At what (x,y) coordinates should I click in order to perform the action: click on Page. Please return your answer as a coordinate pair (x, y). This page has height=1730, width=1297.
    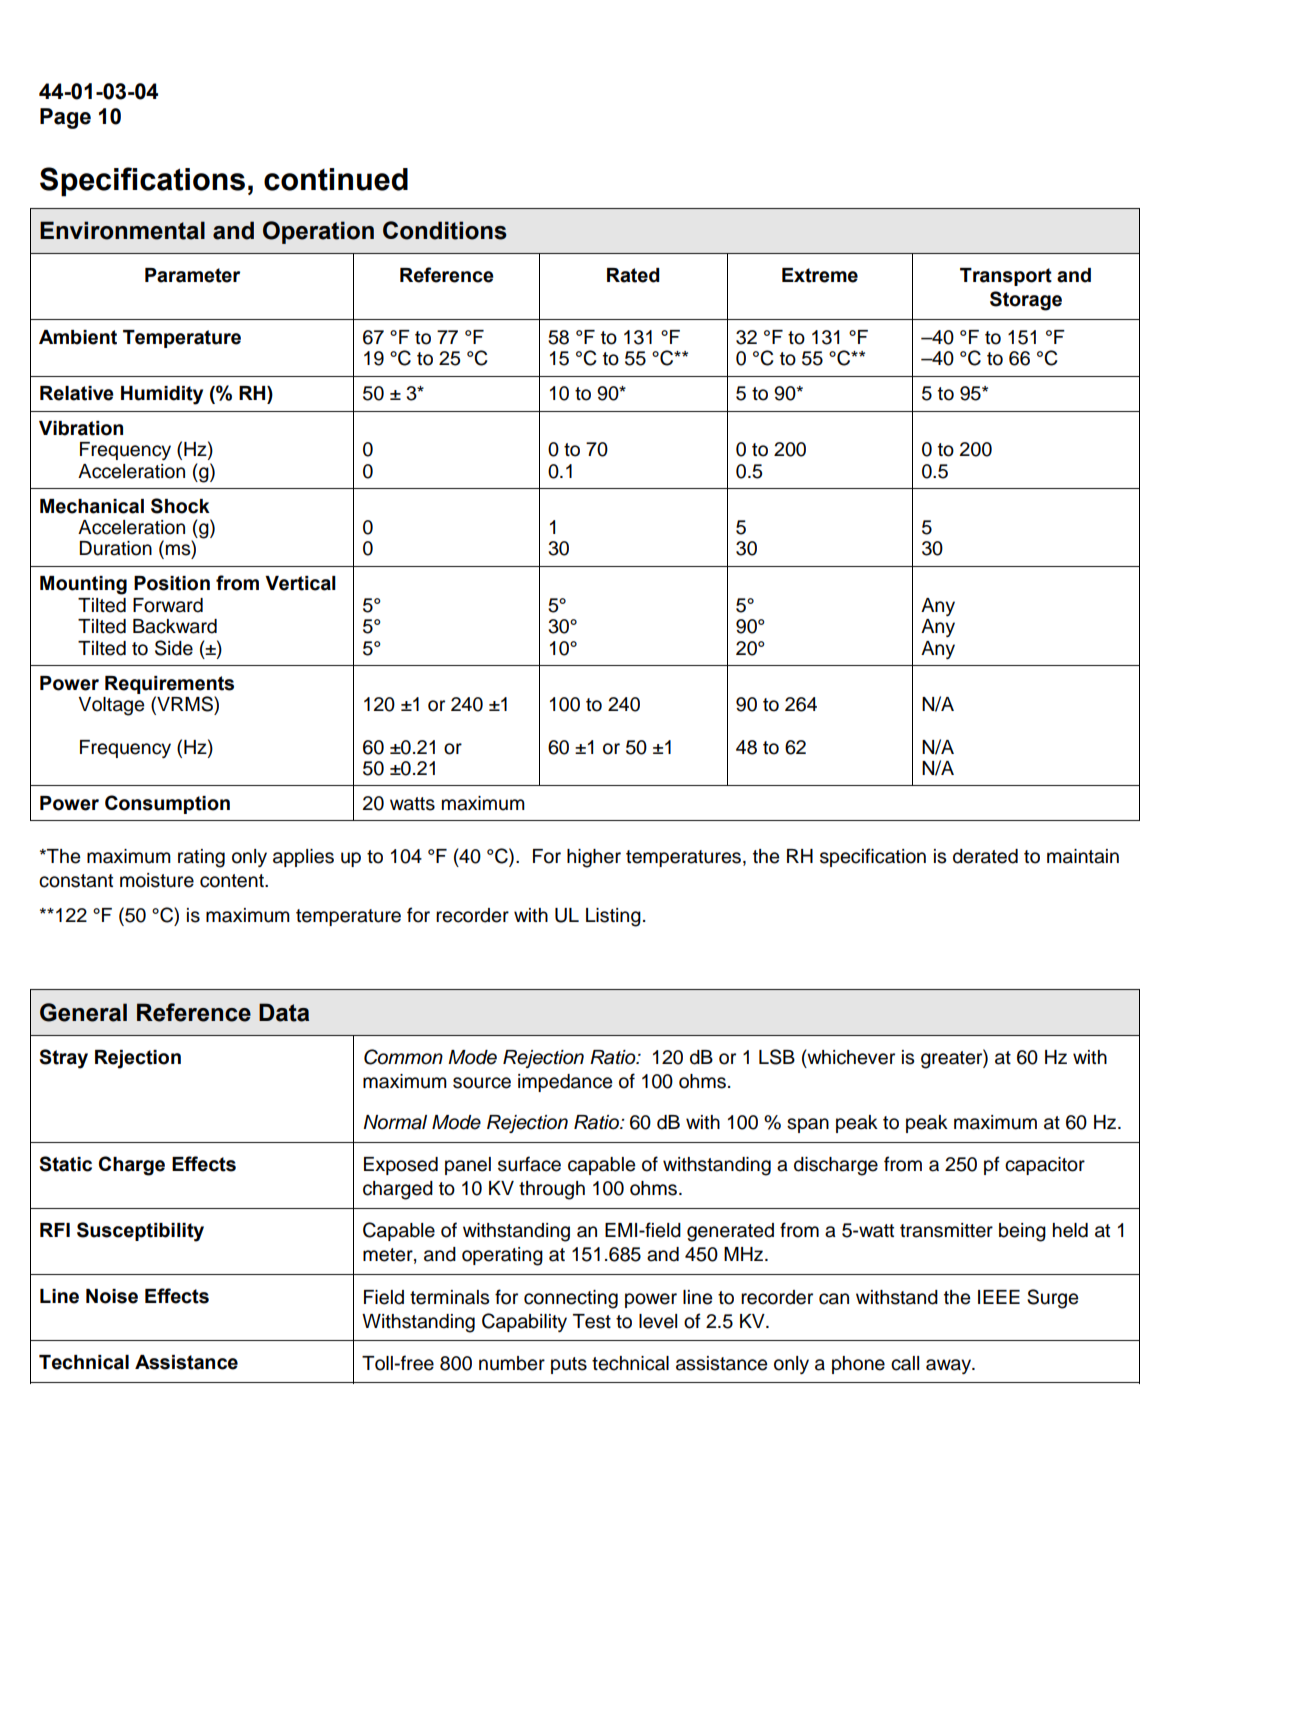
    Looking at the image, I should click on (65, 118).
